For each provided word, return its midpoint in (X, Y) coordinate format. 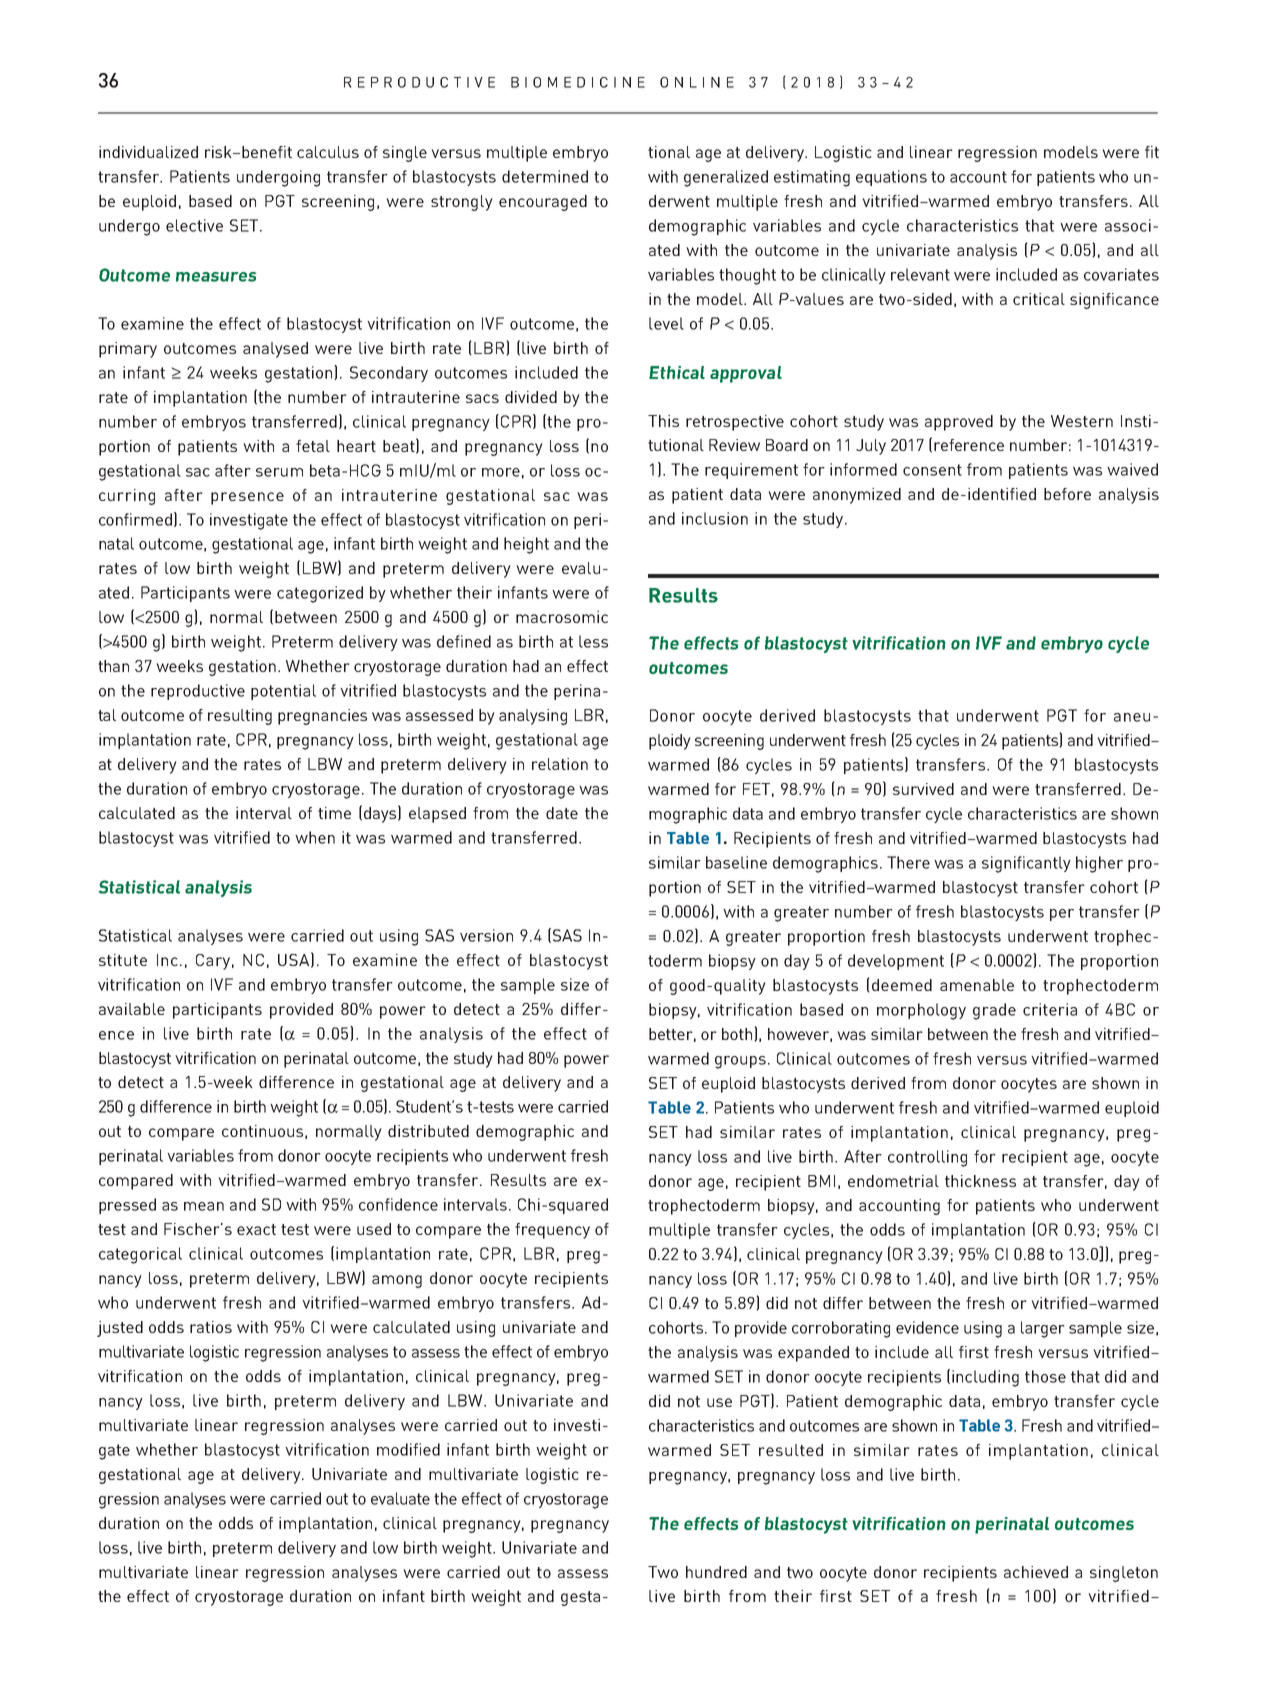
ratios (211, 1327)
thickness (980, 1181)
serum (279, 472)
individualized (148, 152)
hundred (716, 1572)
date (562, 813)
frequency (552, 1231)
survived (923, 789)
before (1067, 494)
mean (204, 1206)
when (315, 837)
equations (891, 178)
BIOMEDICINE (578, 82)
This (663, 421)
